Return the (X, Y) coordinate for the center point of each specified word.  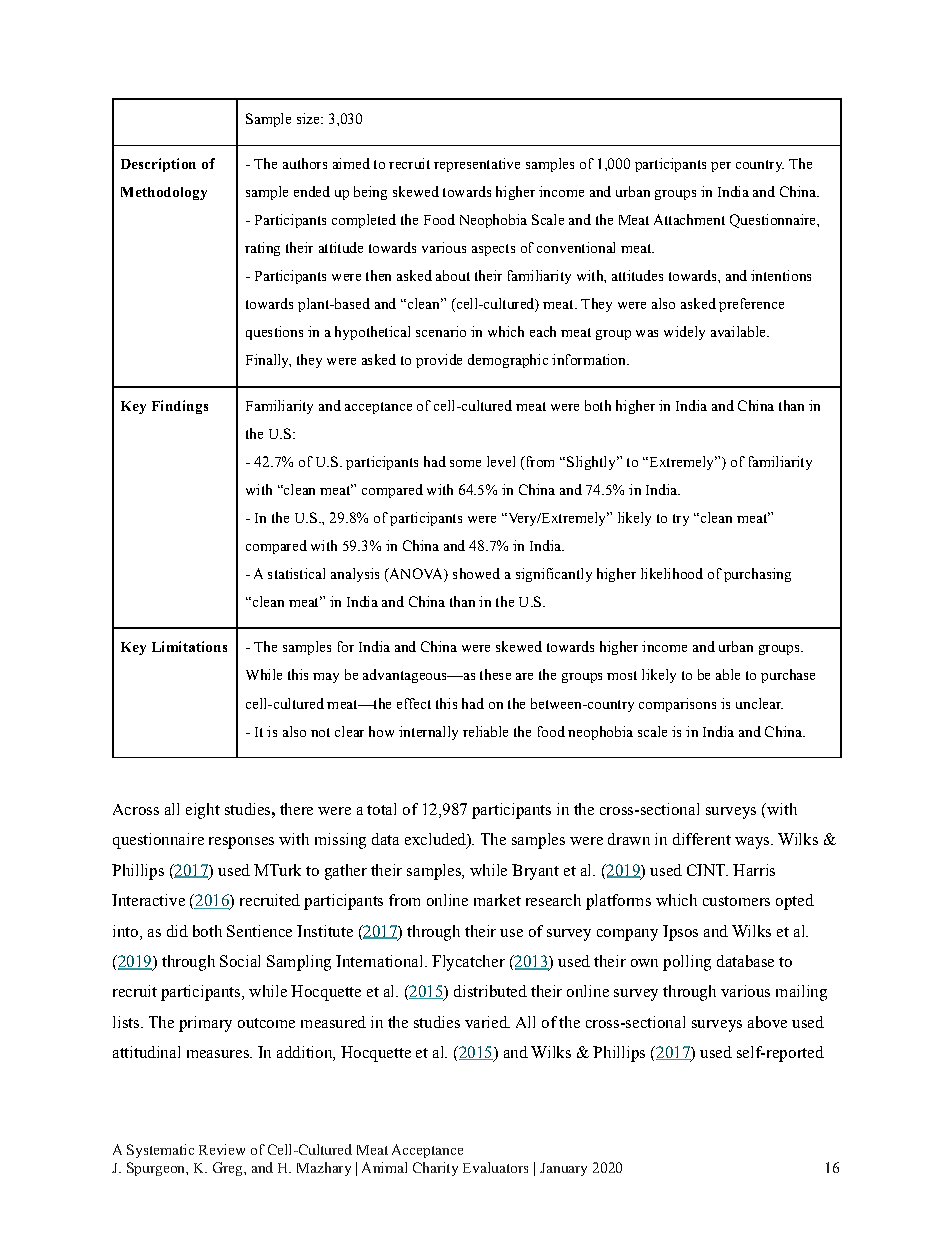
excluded (436, 840)
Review (222, 1149)
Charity (435, 1169)
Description (158, 165)
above (767, 1022)
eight (203, 811)
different (702, 839)
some (465, 463)
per (721, 167)
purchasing (757, 575)
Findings (180, 407)
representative (477, 165)
